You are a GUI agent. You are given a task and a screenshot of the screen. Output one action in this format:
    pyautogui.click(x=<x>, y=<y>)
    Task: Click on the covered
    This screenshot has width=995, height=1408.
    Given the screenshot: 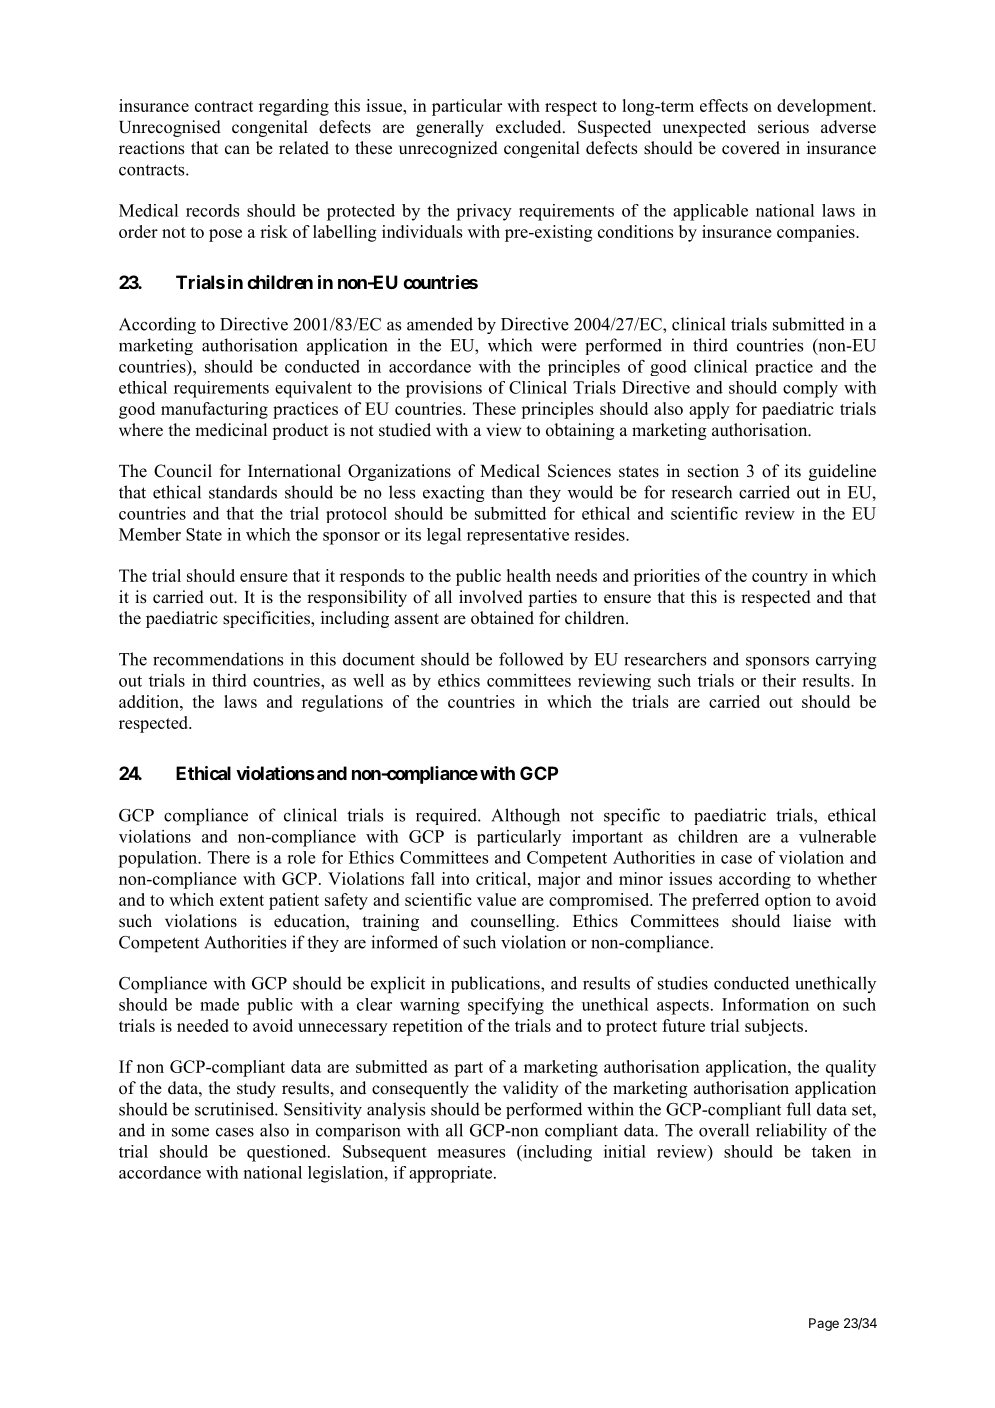 What is the action you would take?
    pyautogui.click(x=751, y=148)
